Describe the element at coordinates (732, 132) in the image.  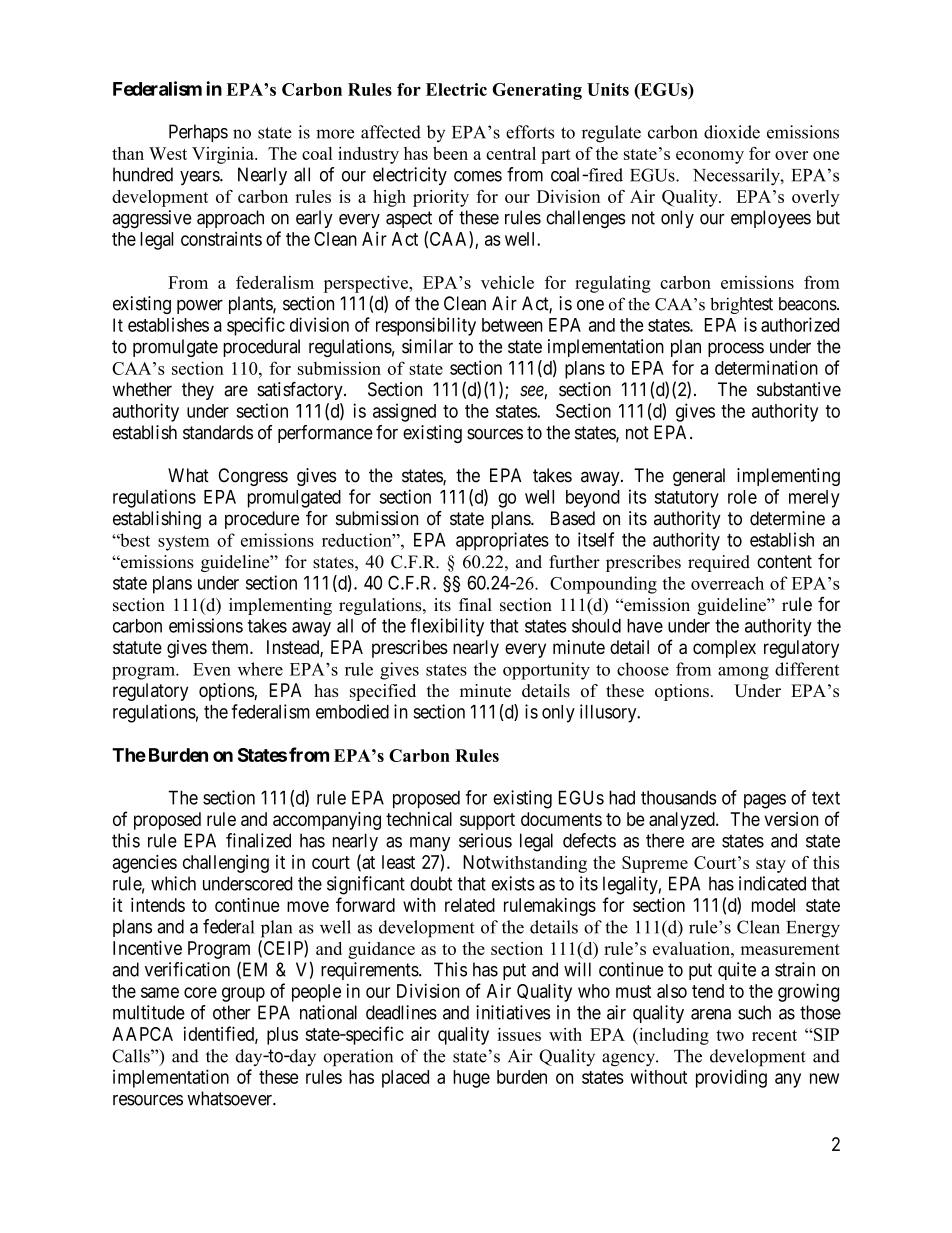
I see `dioxide` at that location.
